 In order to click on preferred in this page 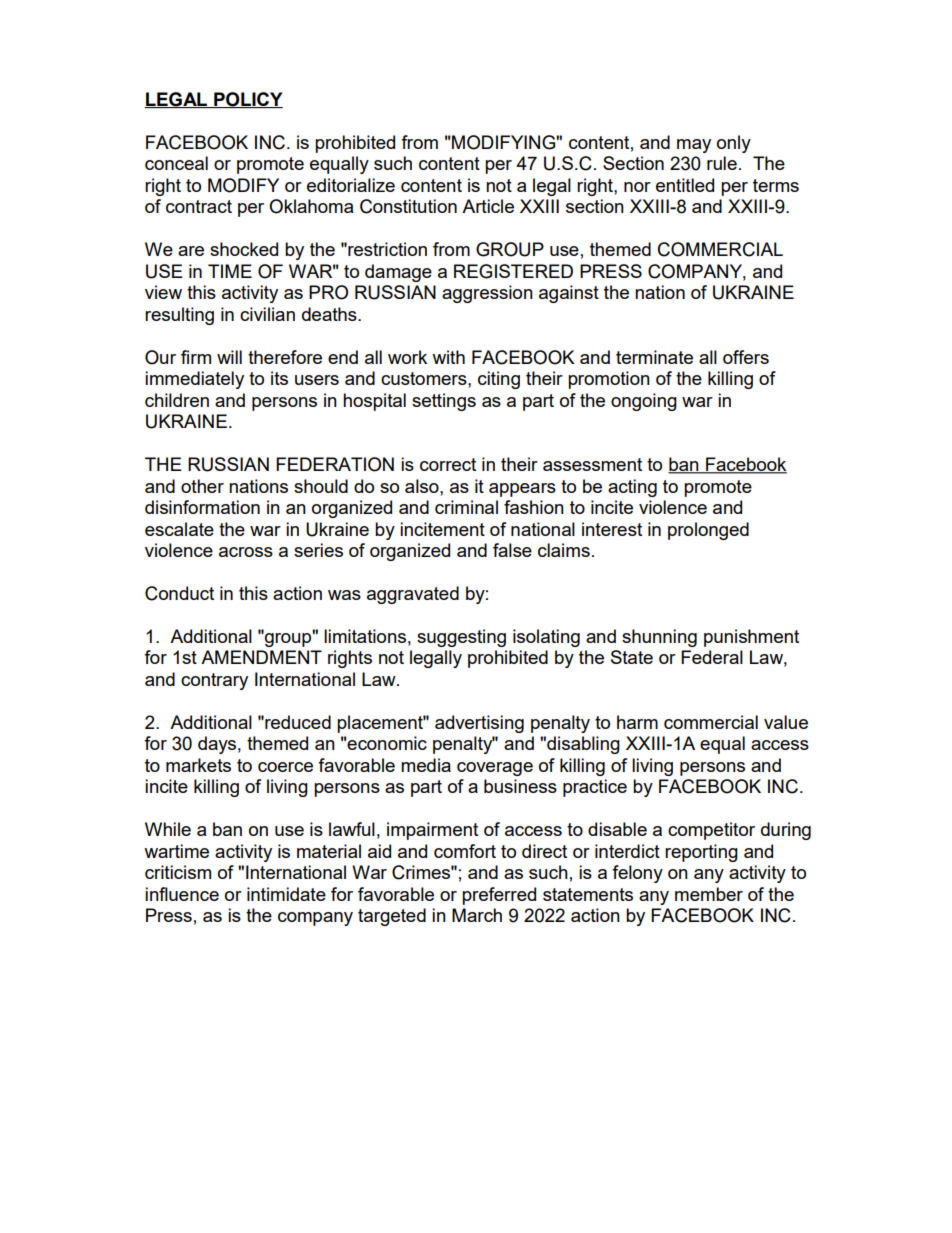, I will do `click(499, 896)`.
